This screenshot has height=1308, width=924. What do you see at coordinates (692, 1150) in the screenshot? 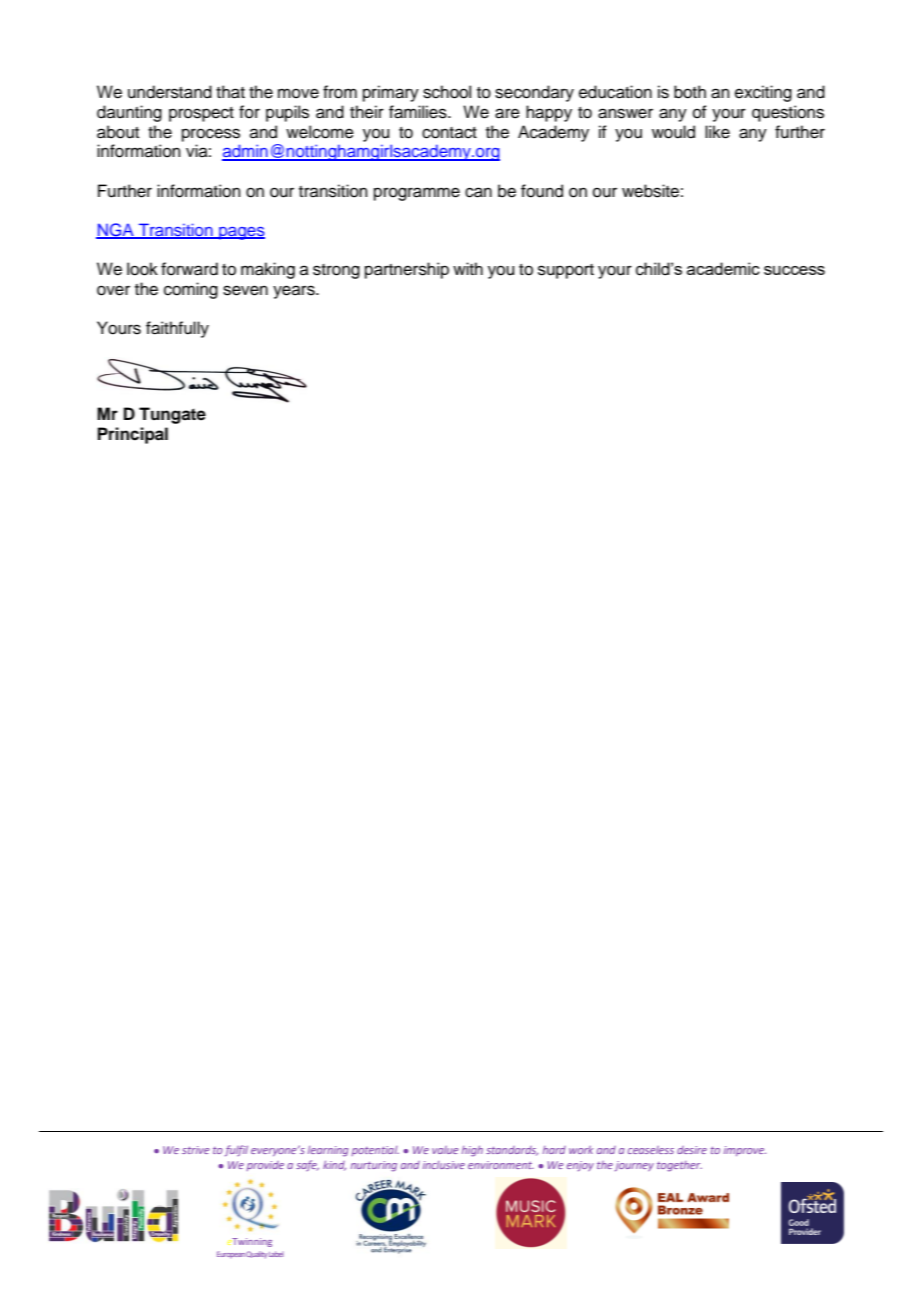
I see `desire` at bounding box center [692, 1150].
